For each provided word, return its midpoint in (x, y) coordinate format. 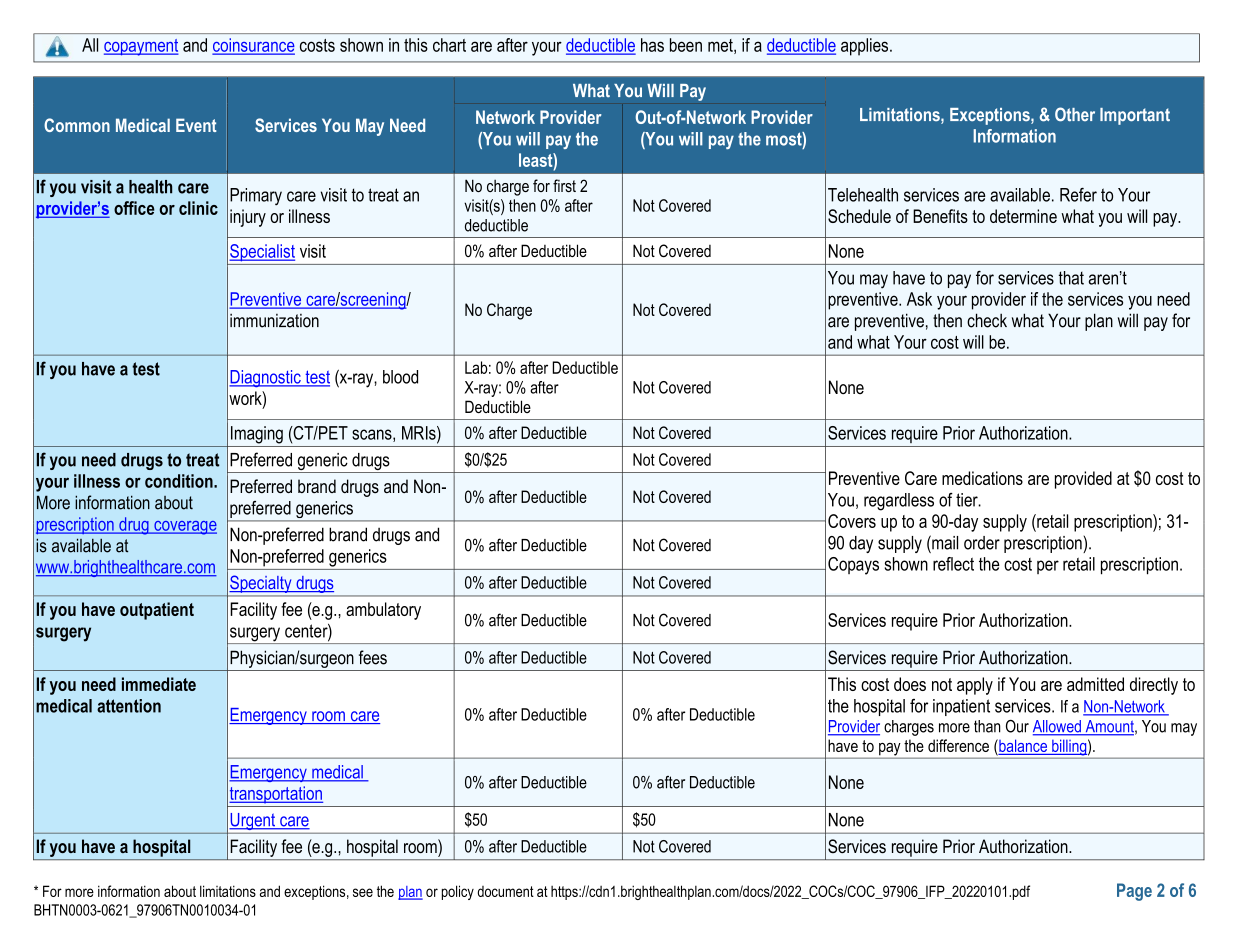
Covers (852, 521)
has (652, 45)
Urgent (253, 821)
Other (1075, 114)
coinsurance (254, 46)
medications (982, 478)
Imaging (257, 435)
